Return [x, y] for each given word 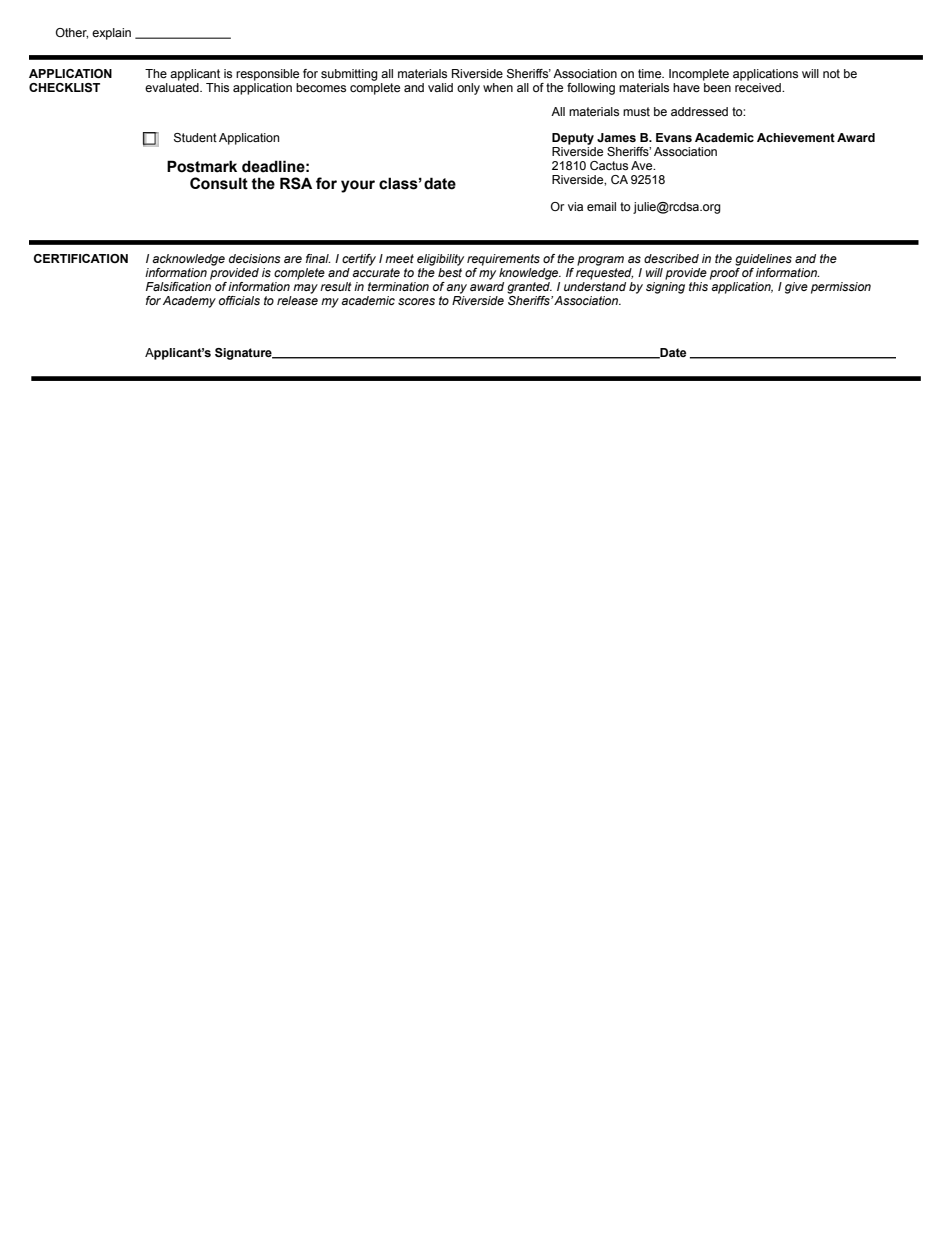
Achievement [796, 137]
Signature [244, 354]
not [831, 73]
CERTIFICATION [81, 258]
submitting [349, 75]
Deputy [573, 139]
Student [195, 137]
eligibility [440, 260]
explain [111, 34]
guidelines [763, 260]
